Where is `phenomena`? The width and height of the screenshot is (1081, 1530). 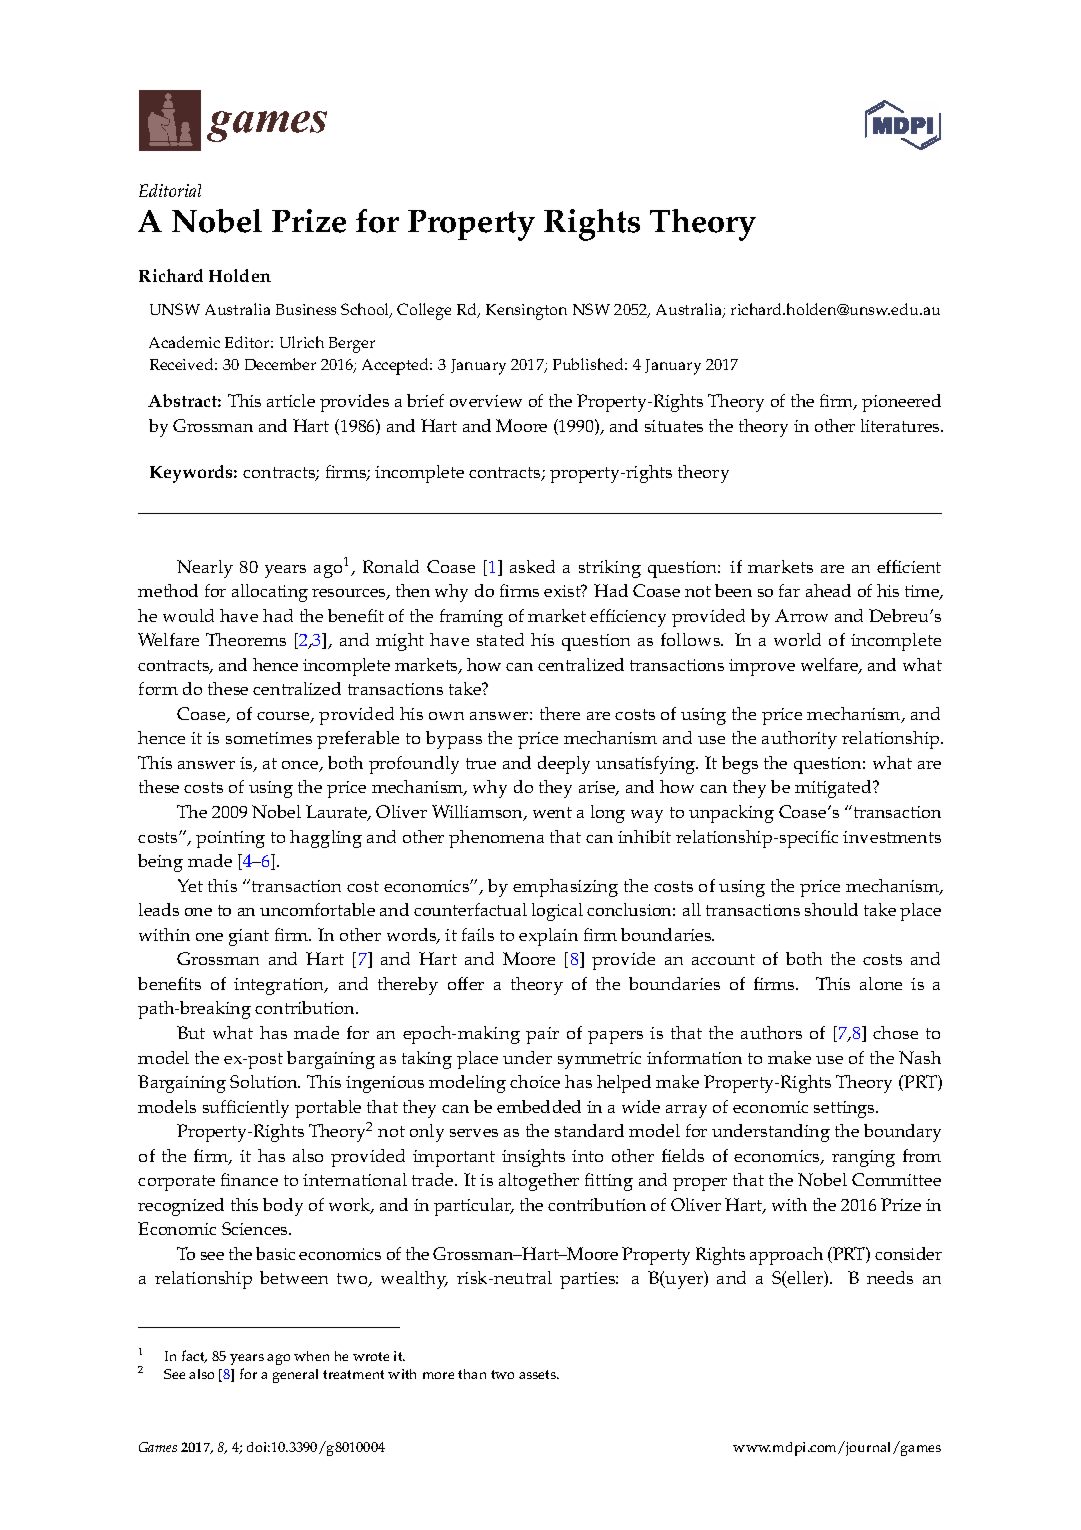 phenomena is located at coordinates (496, 839).
